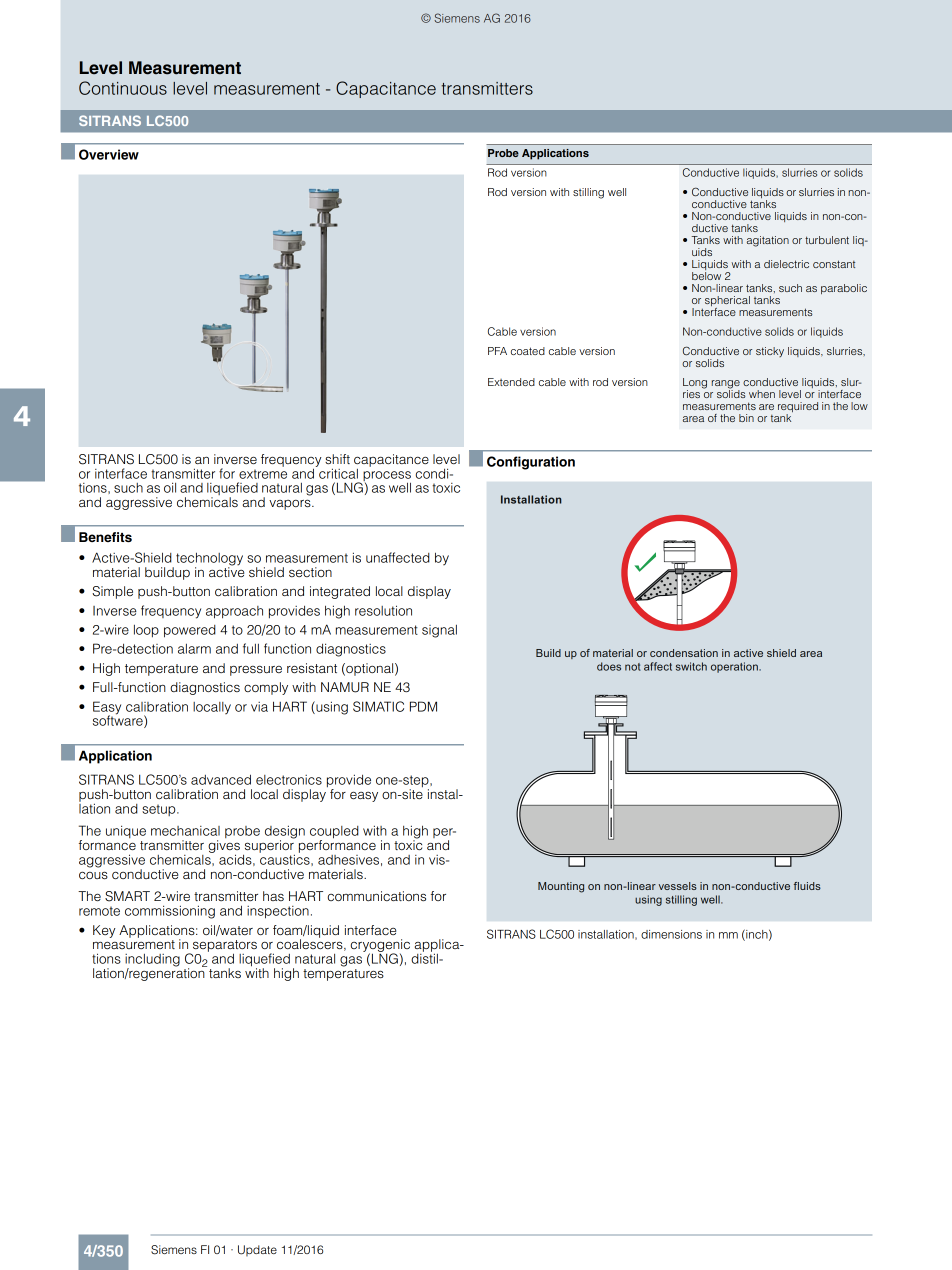  What do you see at coordinates (123, 88) in the screenshot?
I see `Continuous` at bounding box center [123, 88].
